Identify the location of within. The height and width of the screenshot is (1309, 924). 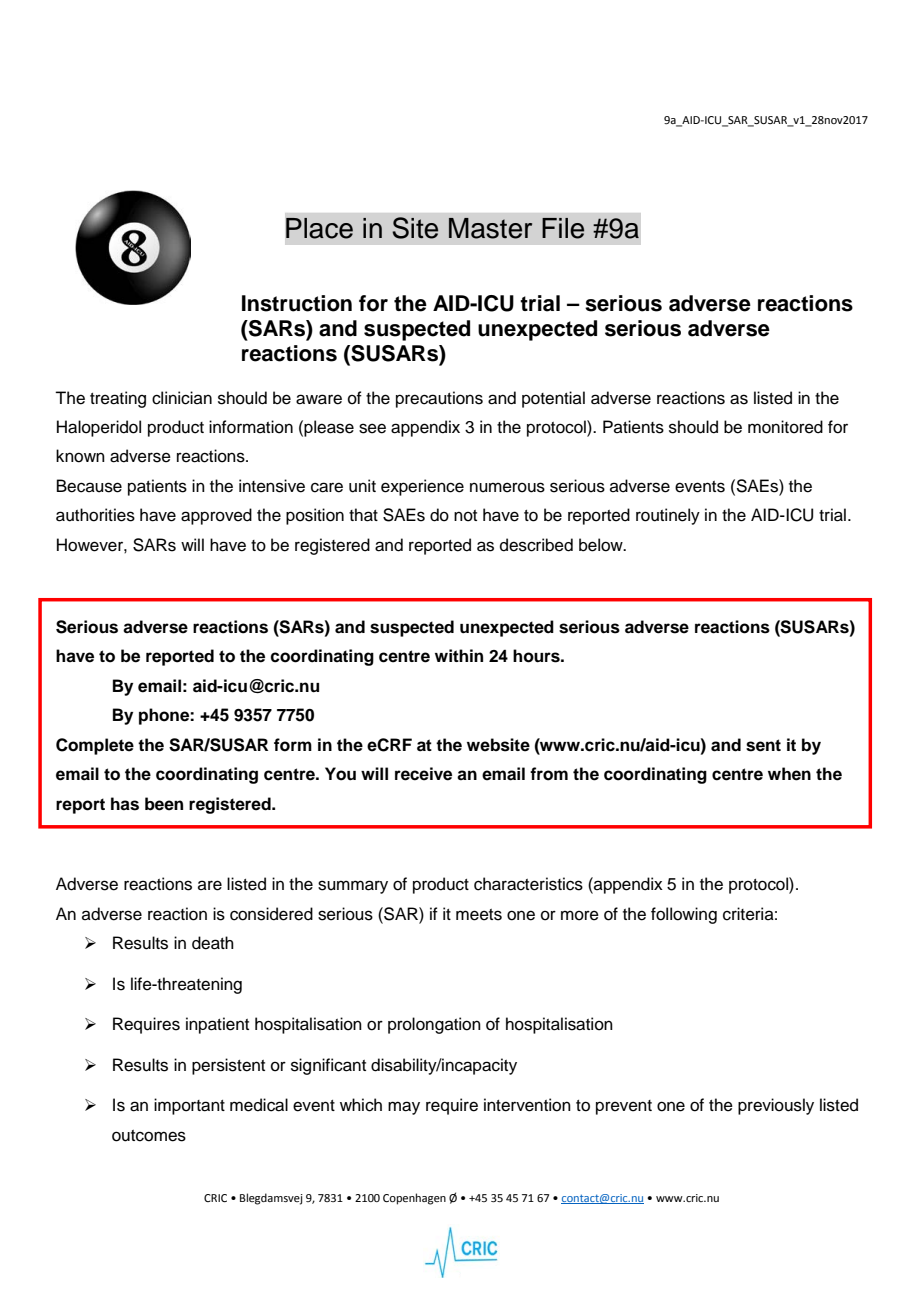
(459, 655).
